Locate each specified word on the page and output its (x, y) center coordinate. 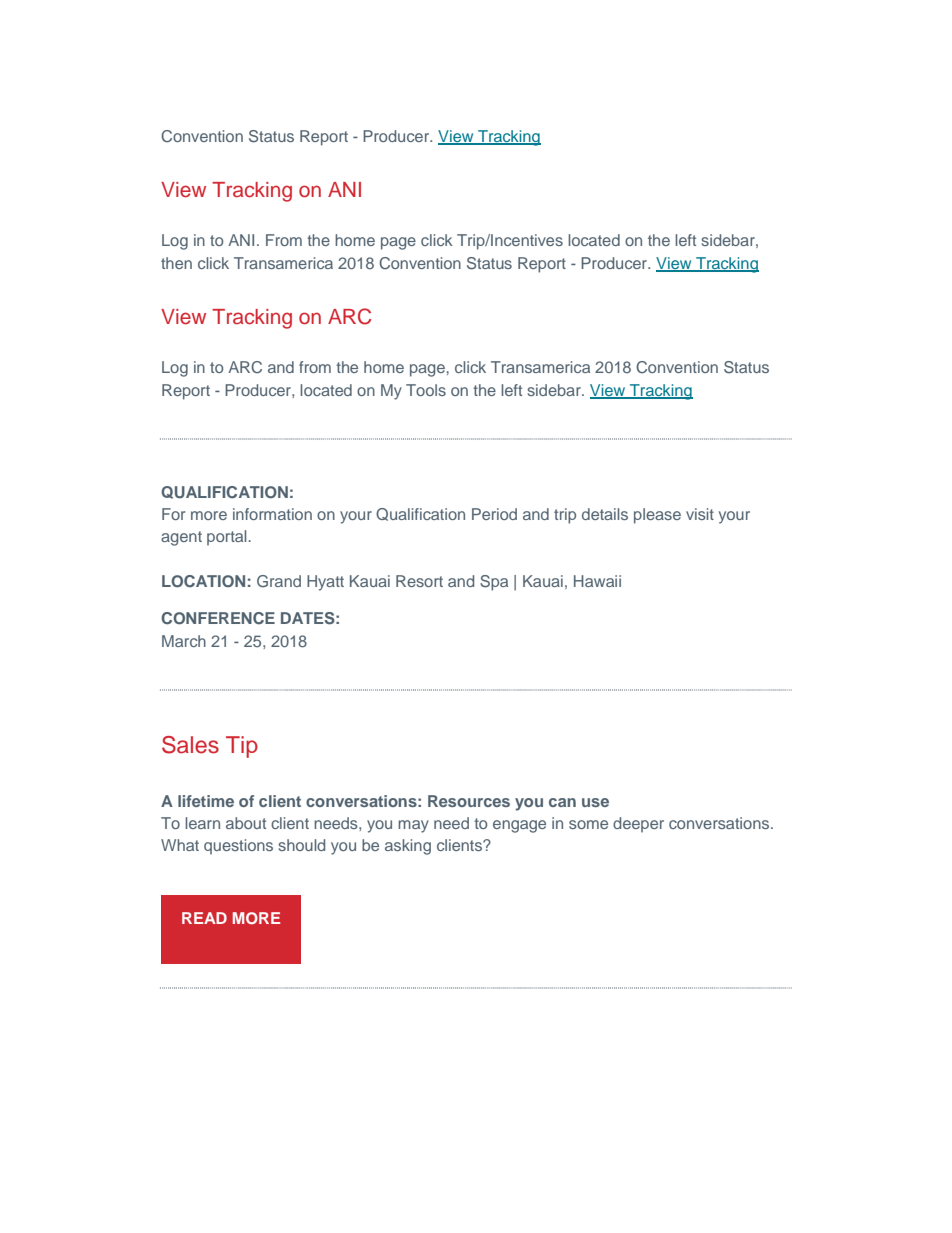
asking (408, 847)
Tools (426, 390)
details (605, 514)
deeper (638, 825)
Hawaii (597, 581)
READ (204, 918)
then (176, 263)
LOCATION (203, 581)
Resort (419, 581)
